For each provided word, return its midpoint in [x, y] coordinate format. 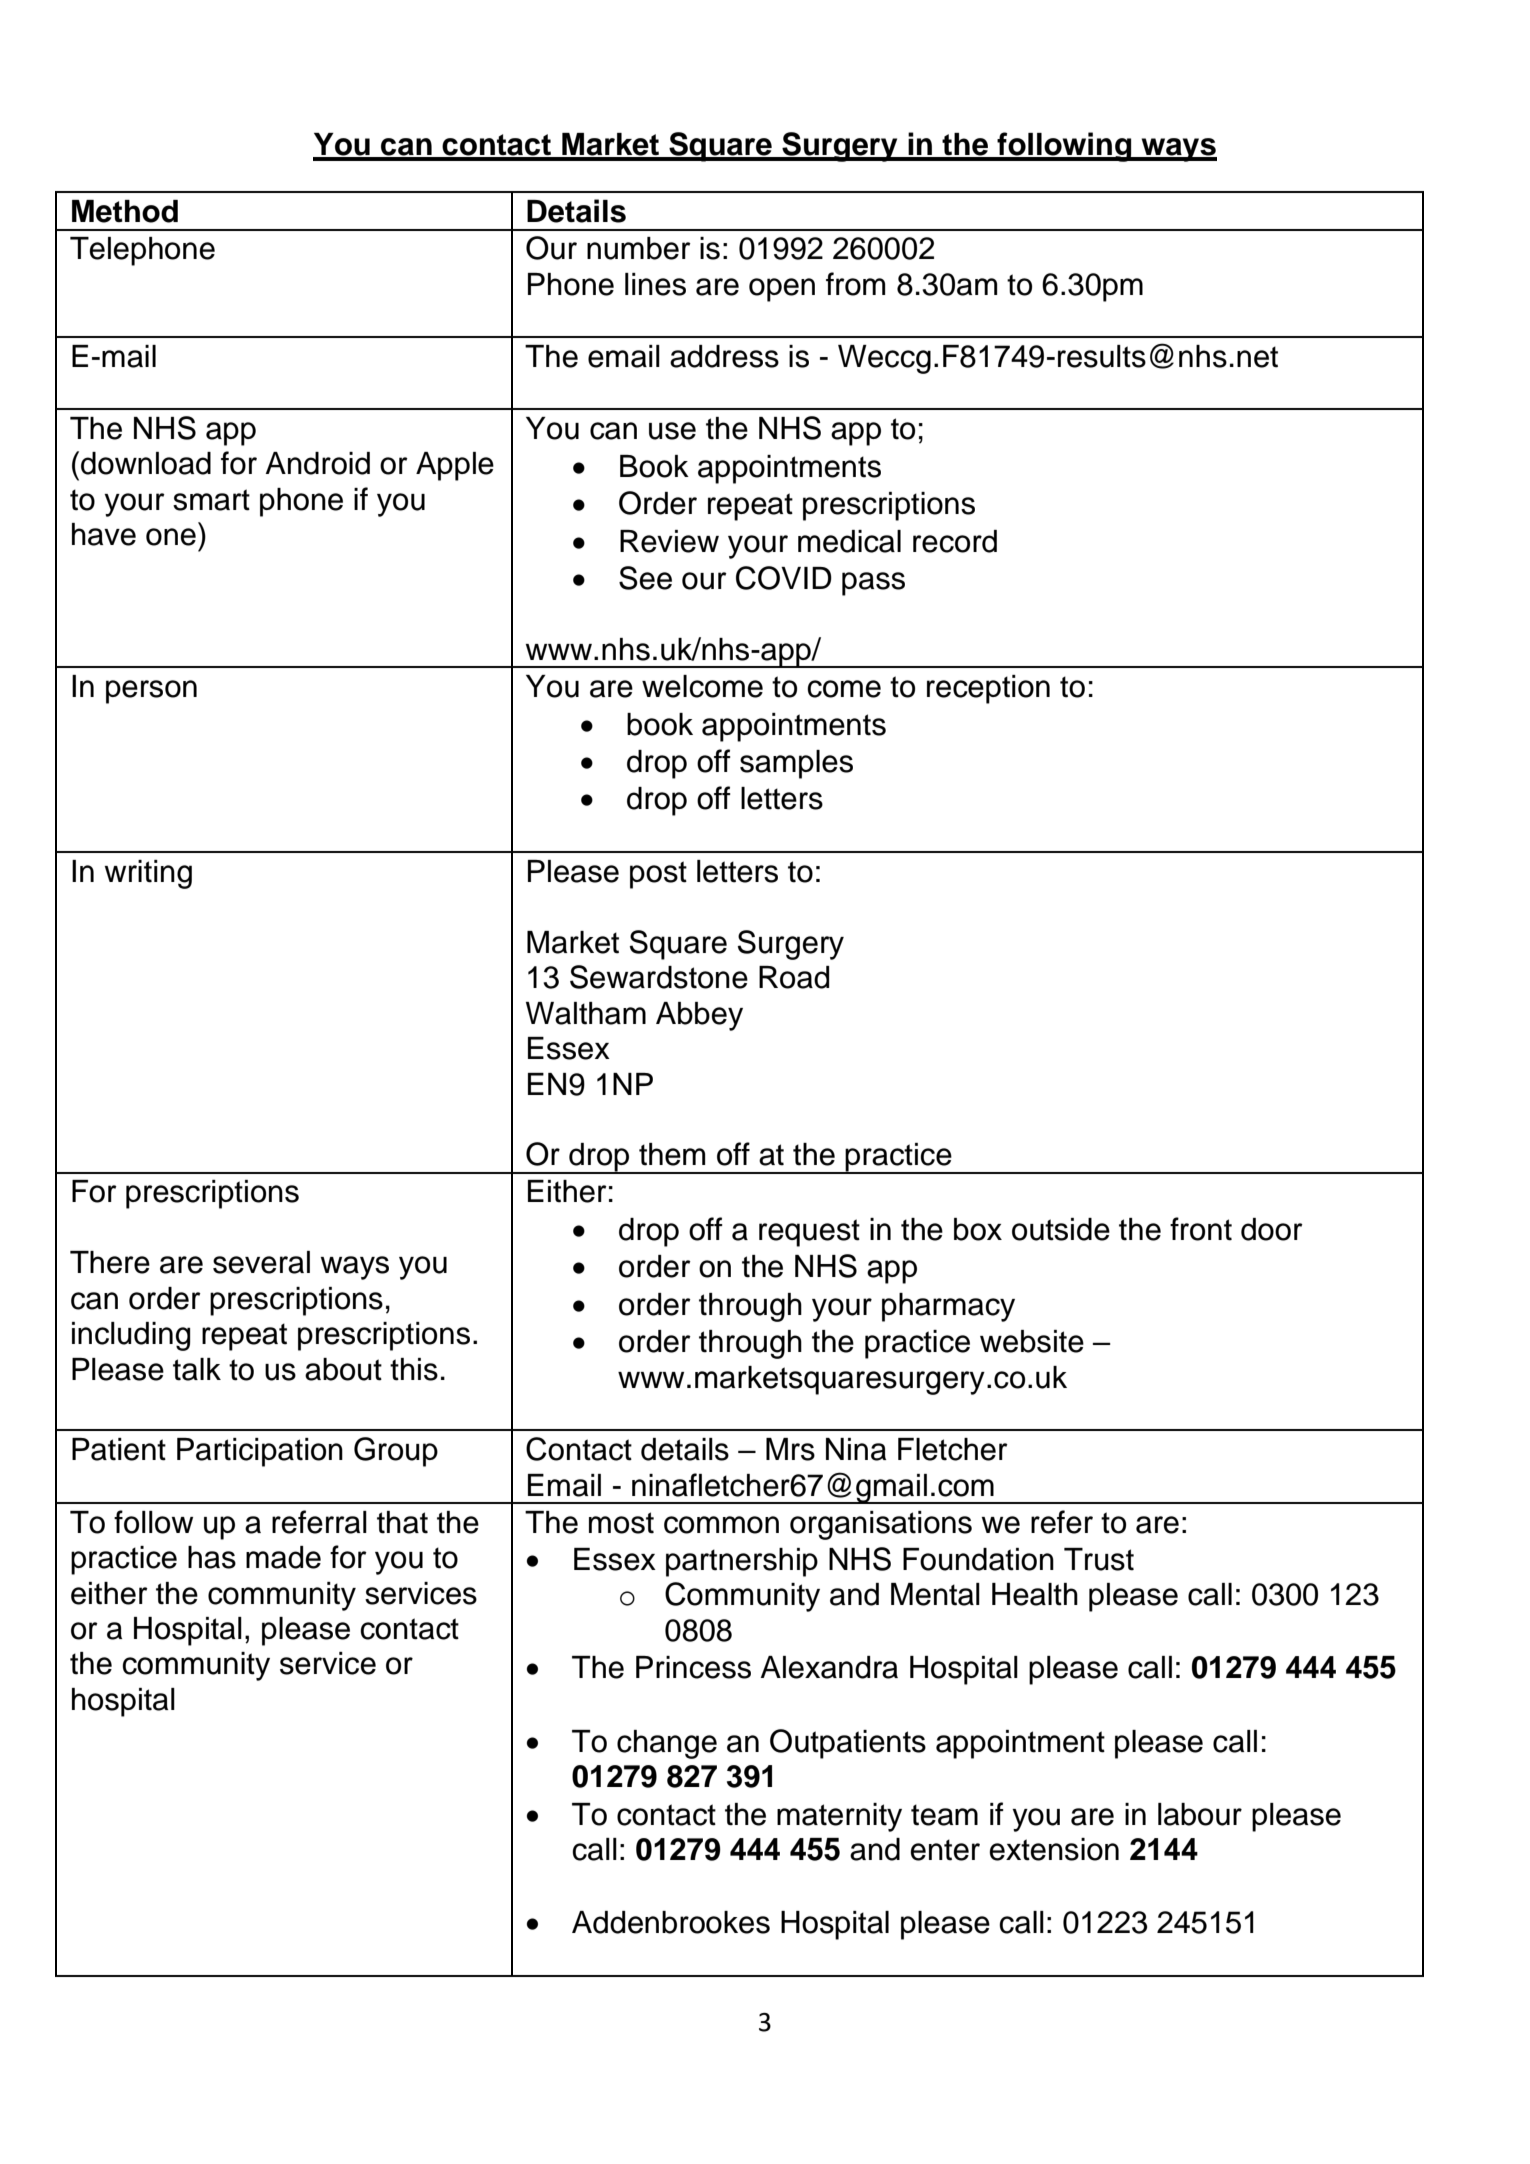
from [855, 284]
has [212, 1557]
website [1032, 1341]
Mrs [790, 1449]
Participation [260, 1452]
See [645, 578]
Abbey [699, 1016]
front [1201, 1229]
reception [988, 689]
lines [655, 284]
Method [125, 211]
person [151, 692]
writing [148, 874]
